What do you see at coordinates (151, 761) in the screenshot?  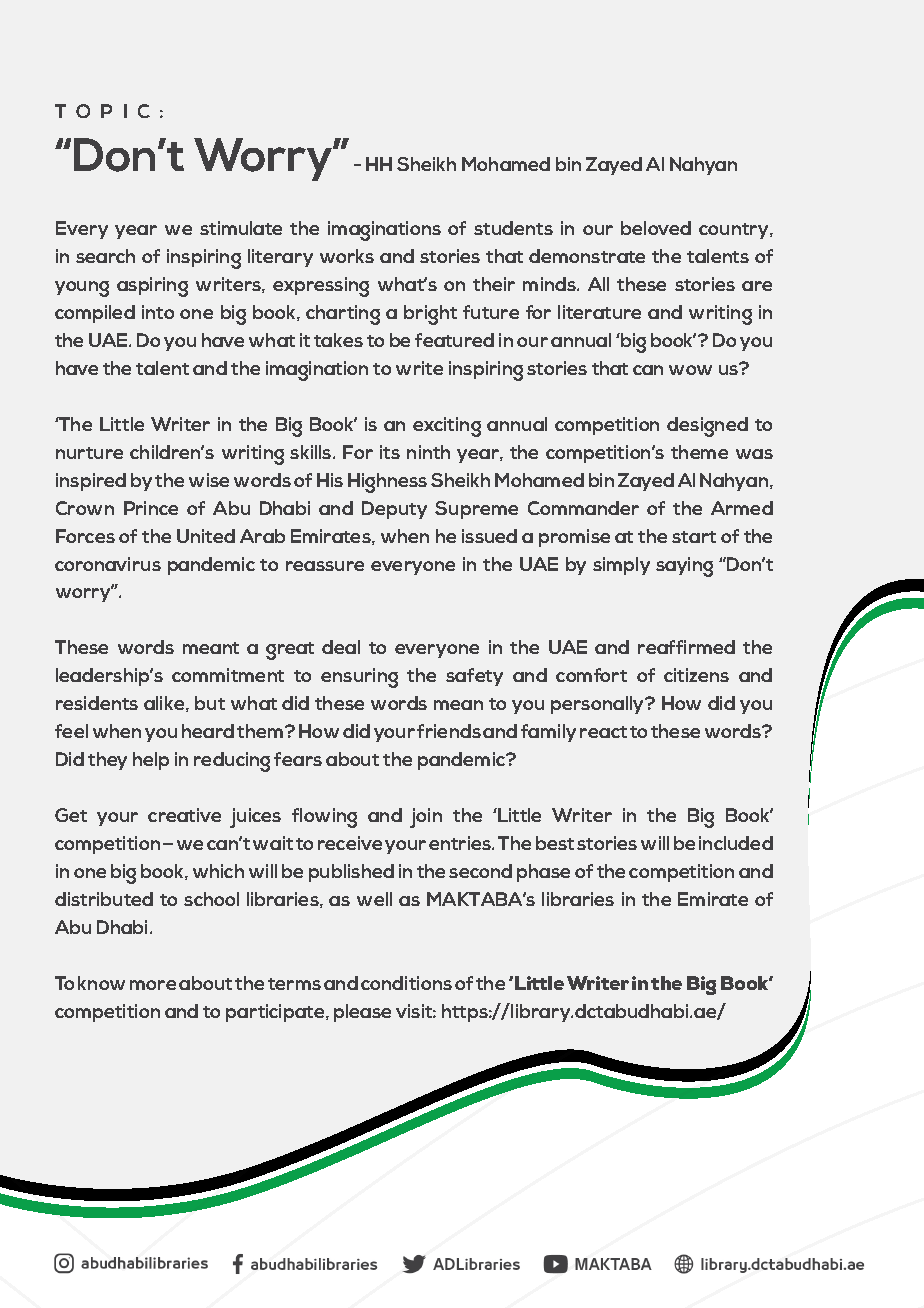 I see `help` at bounding box center [151, 761].
